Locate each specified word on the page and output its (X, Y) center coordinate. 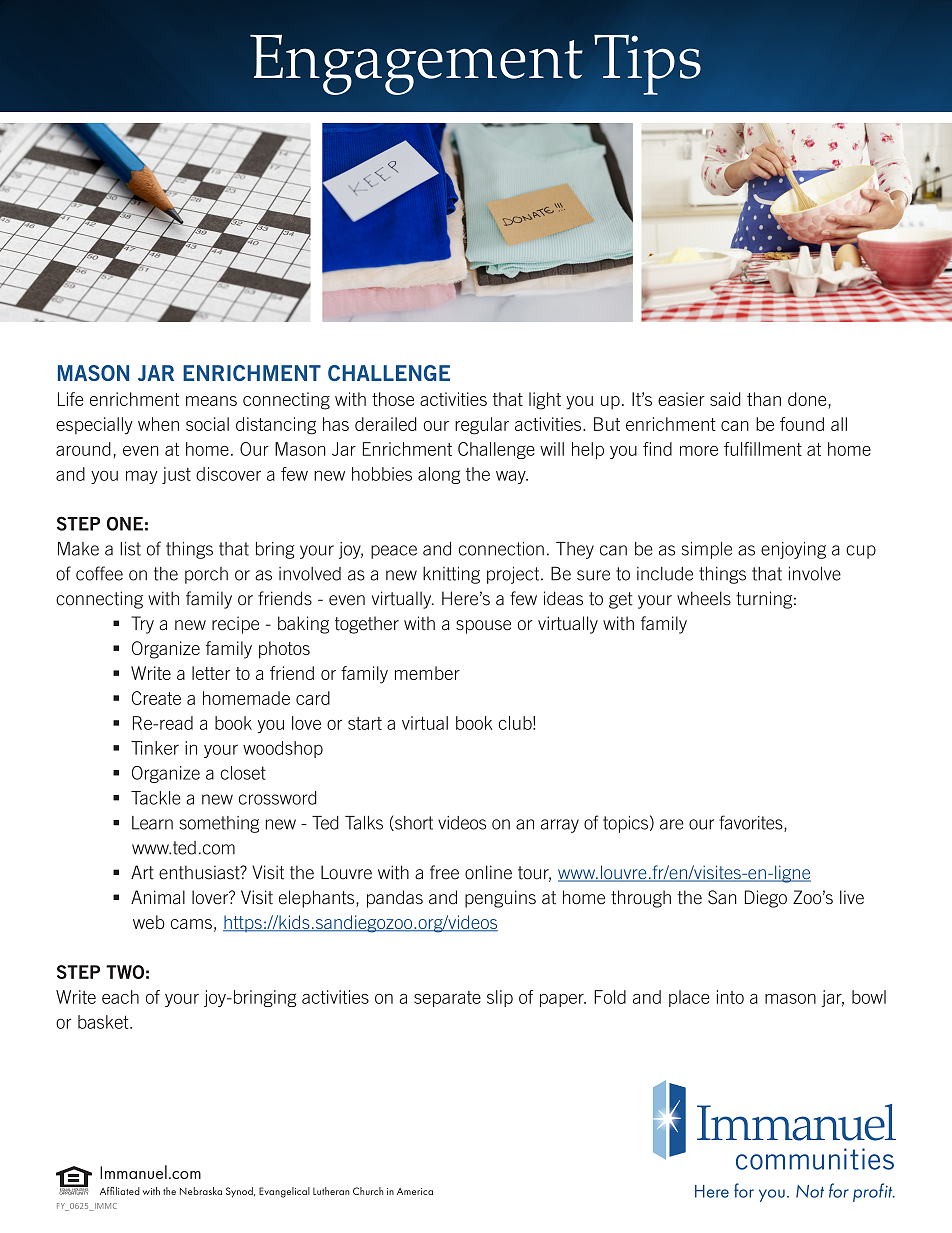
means (211, 401)
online (488, 872)
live (852, 897)
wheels (704, 598)
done (808, 400)
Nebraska (201, 1191)
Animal (158, 897)
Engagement (416, 65)
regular (482, 426)
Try (142, 625)
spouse (483, 627)
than (764, 399)
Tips (647, 65)
